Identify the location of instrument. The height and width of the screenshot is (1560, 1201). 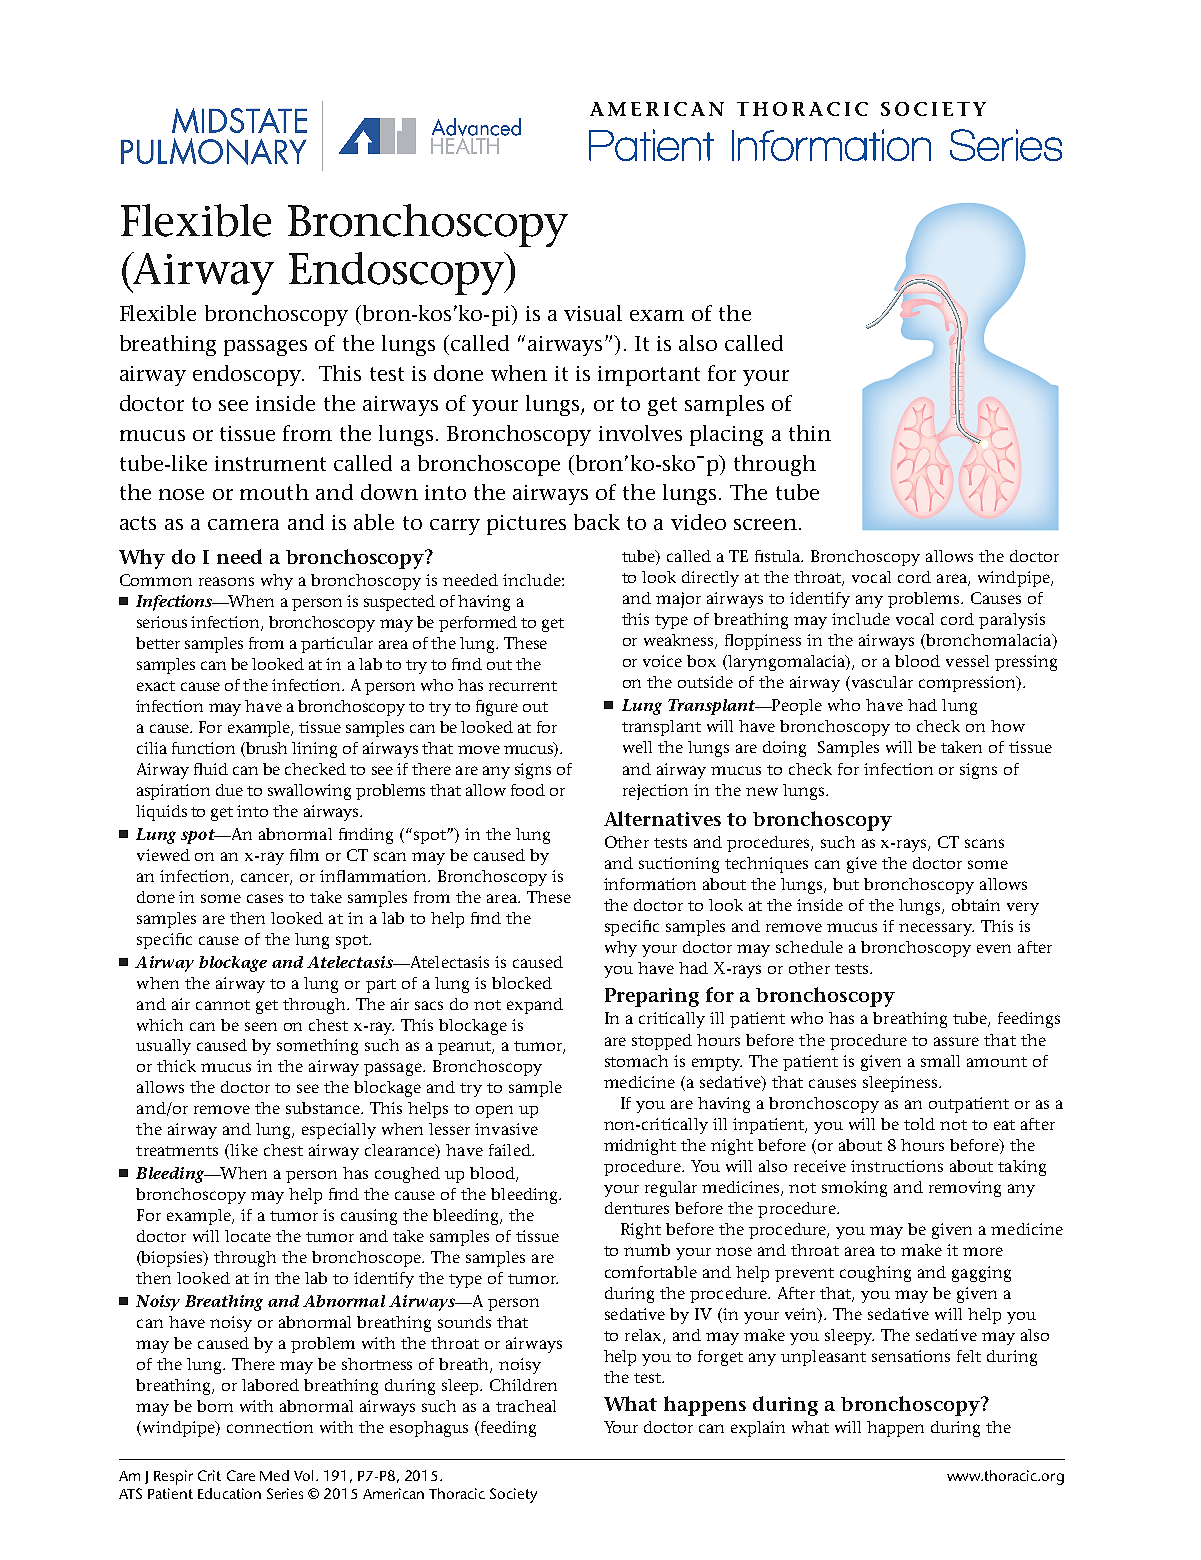
(270, 463).
